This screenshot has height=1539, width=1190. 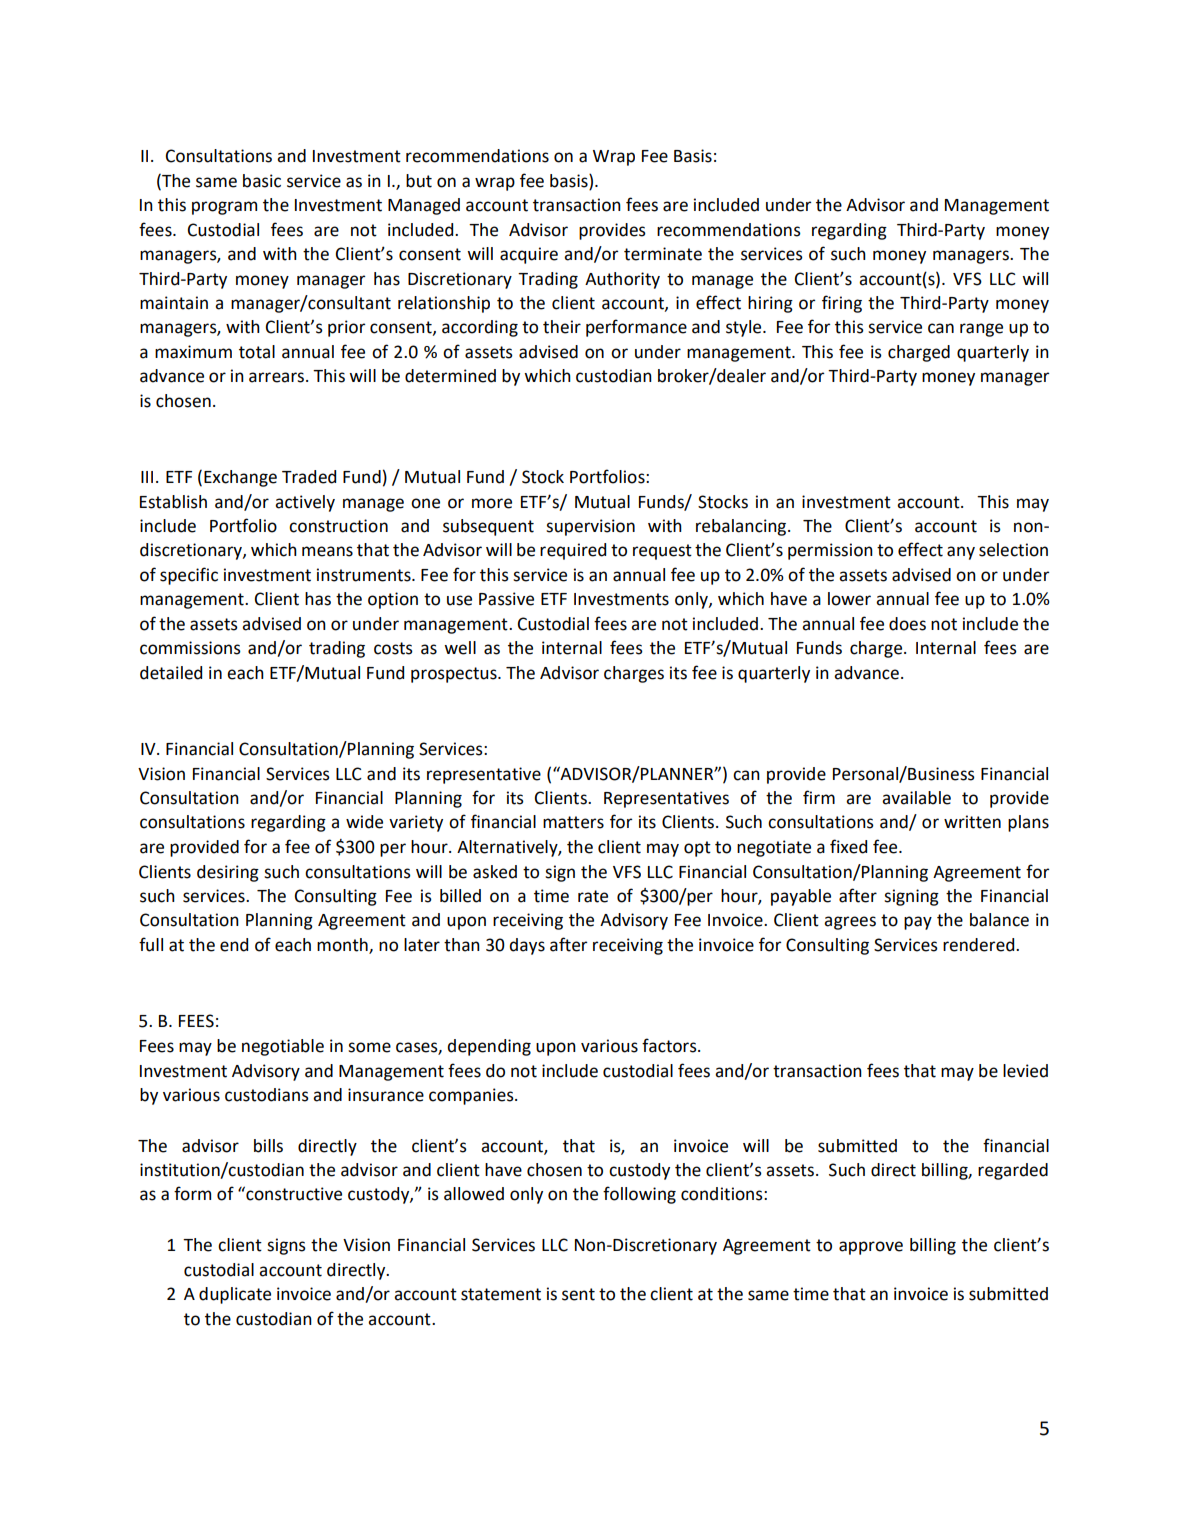 What do you see at coordinates (501, 1294) in the screenshot?
I see `statement` at bounding box center [501, 1294].
